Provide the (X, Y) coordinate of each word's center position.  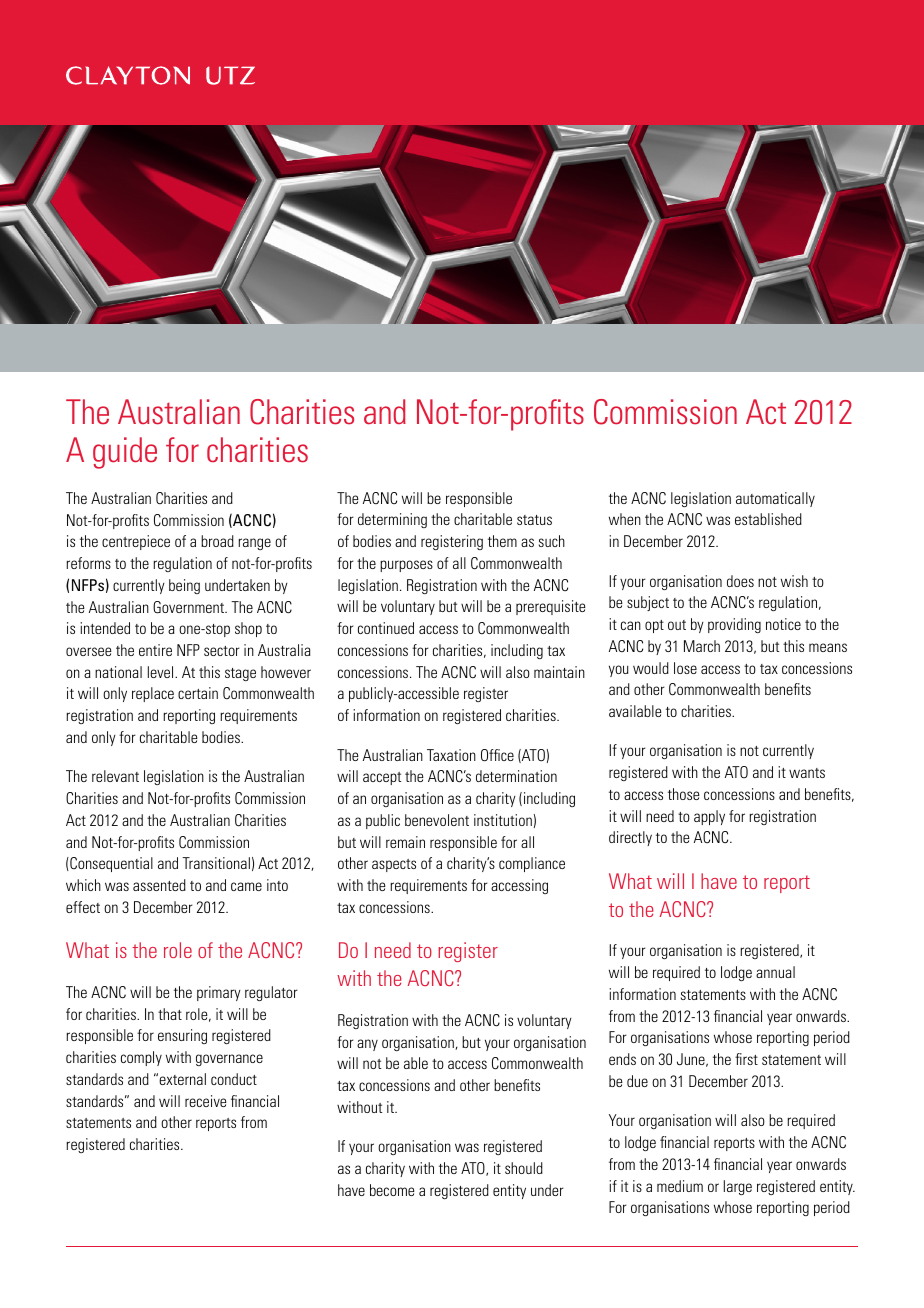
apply (709, 817)
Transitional (216, 863)
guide (125, 453)
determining (392, 520)
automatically (775, 499)
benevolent (437, 820)
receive (206, 1101)
